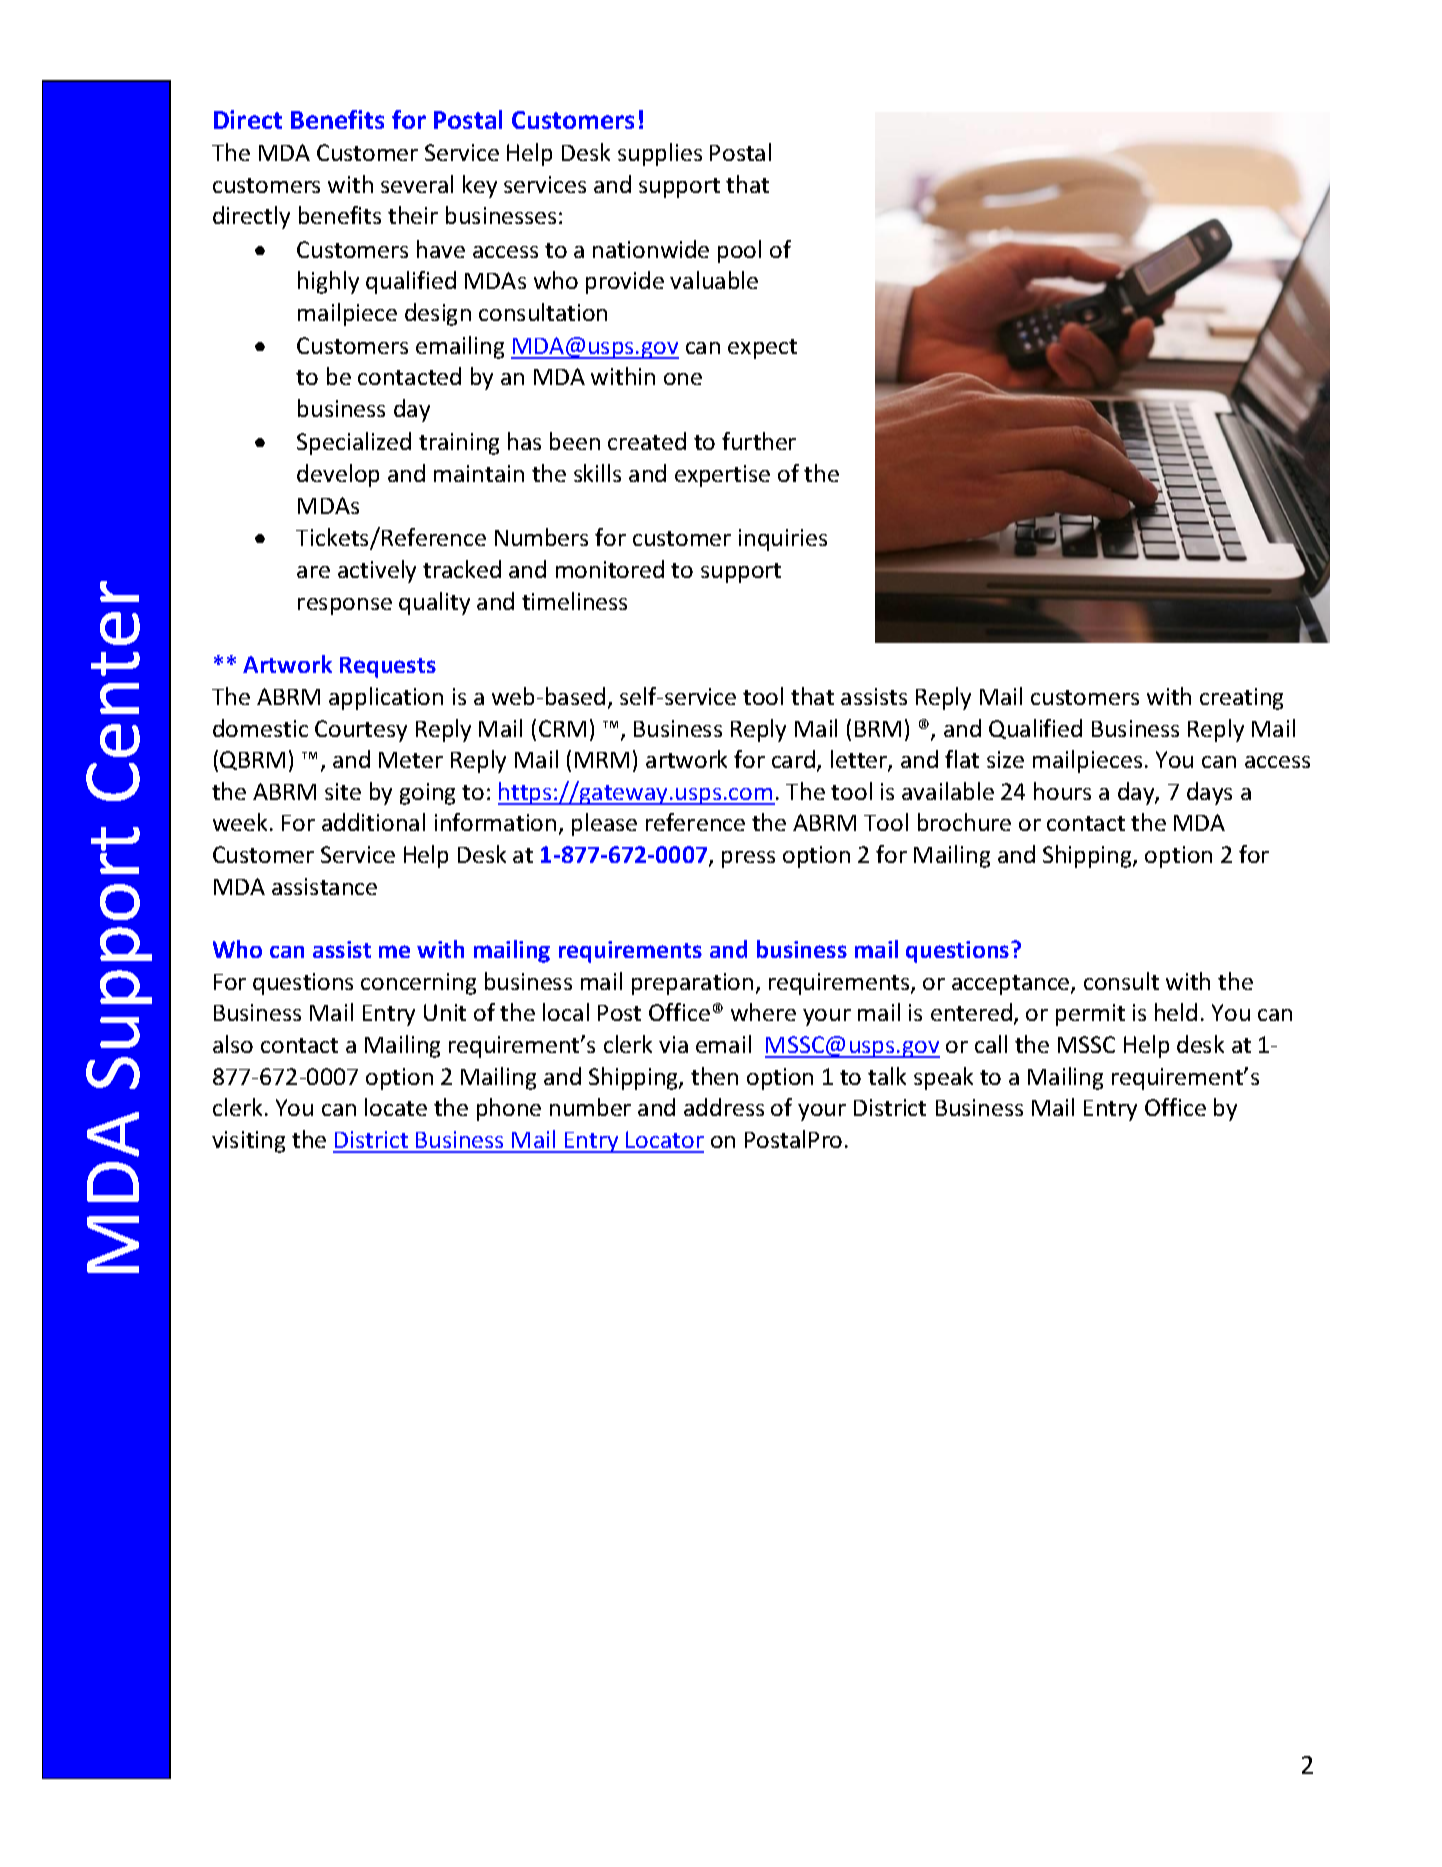  Describe the element at coordinates (1062, 791) in the document. I see `hours` at that location.
